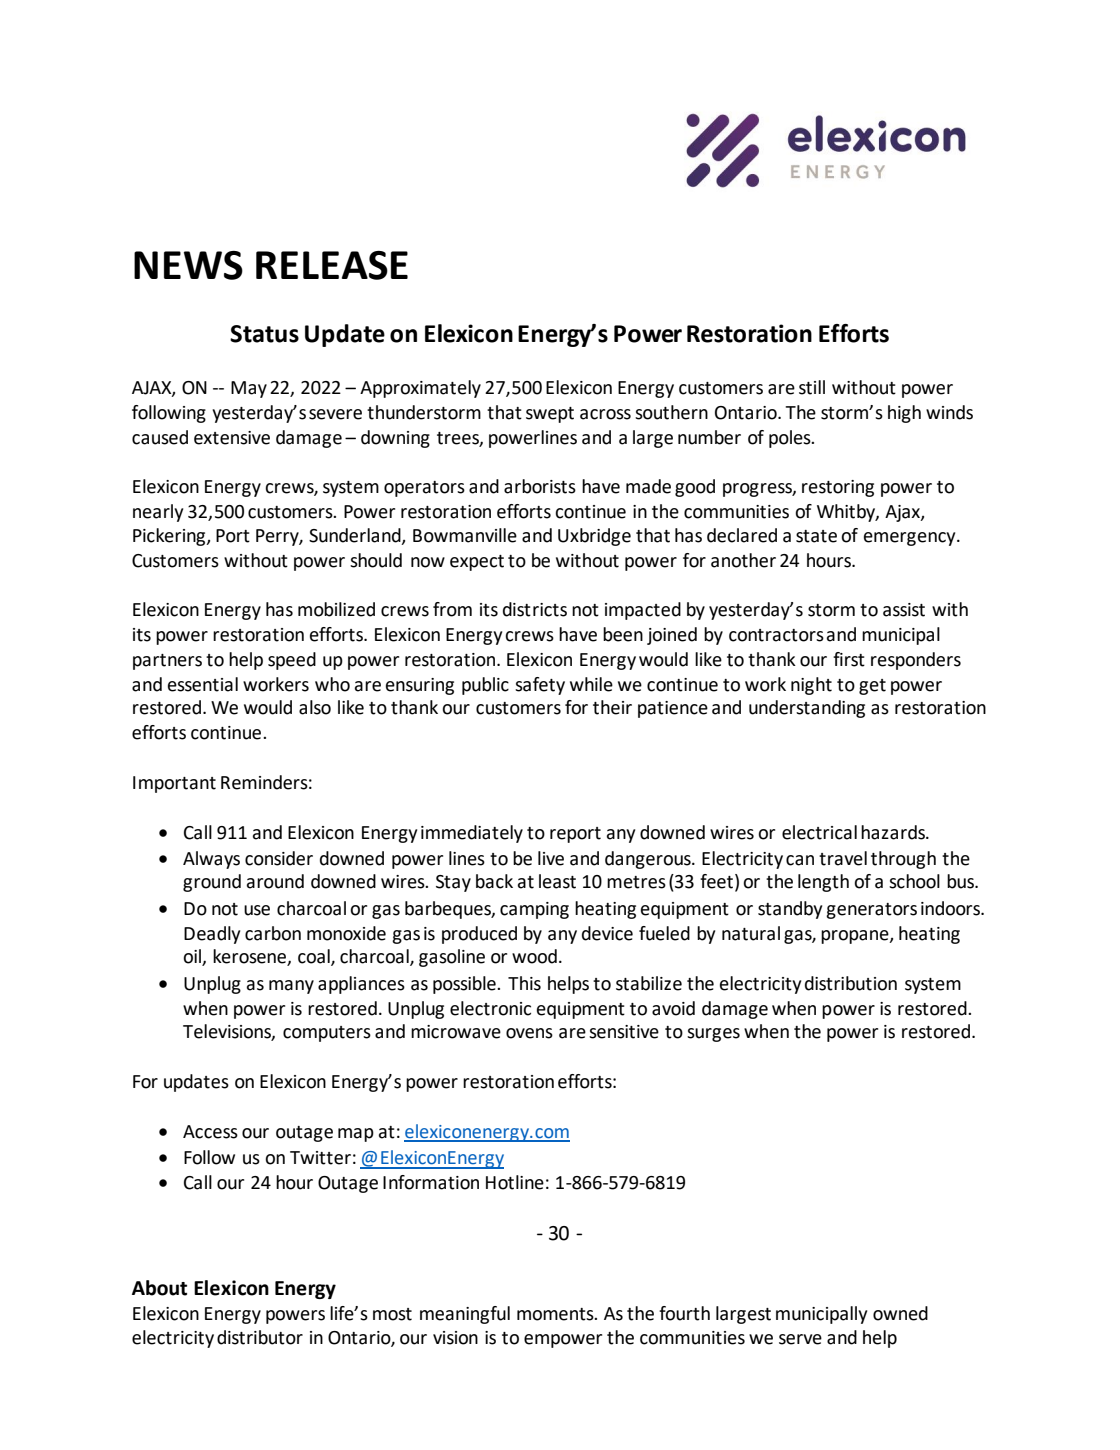 The image size is (1120, 1450). I want to click on swept, so click(550, 415).
